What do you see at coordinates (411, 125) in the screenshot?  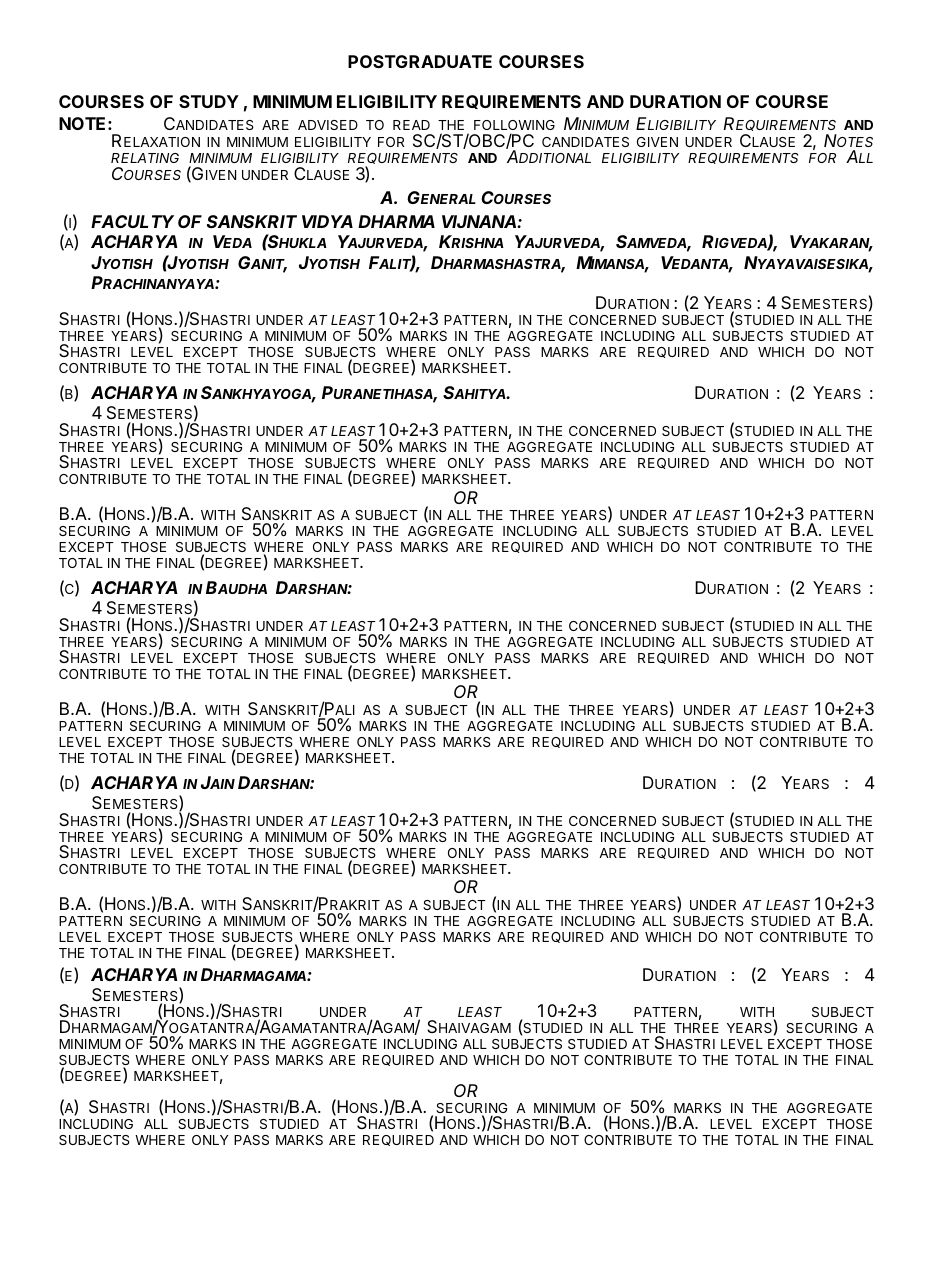 I see `READ` at bounding box center [411, 125].
